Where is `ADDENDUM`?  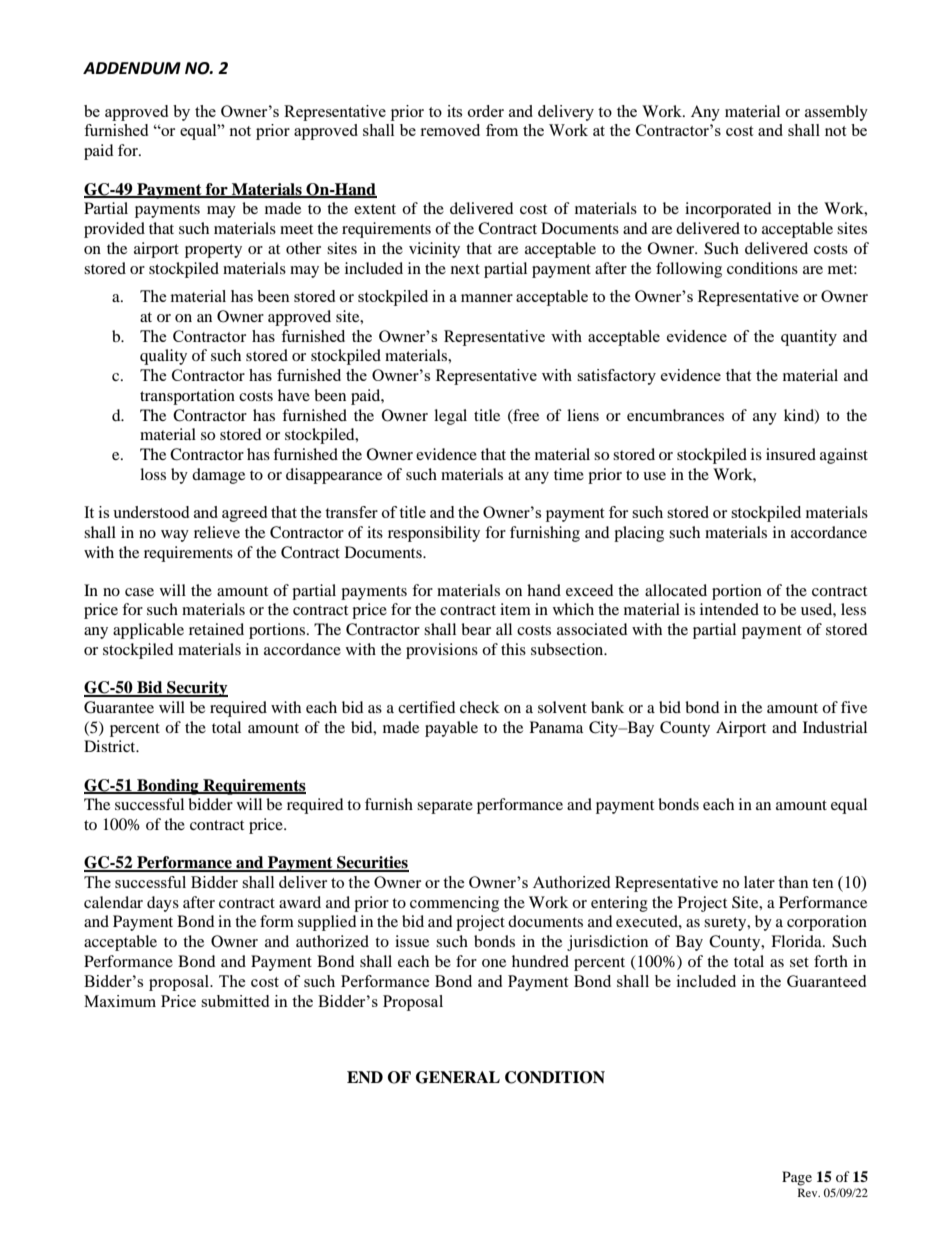
ADDENDUM is located at coordinates (132, 68).
